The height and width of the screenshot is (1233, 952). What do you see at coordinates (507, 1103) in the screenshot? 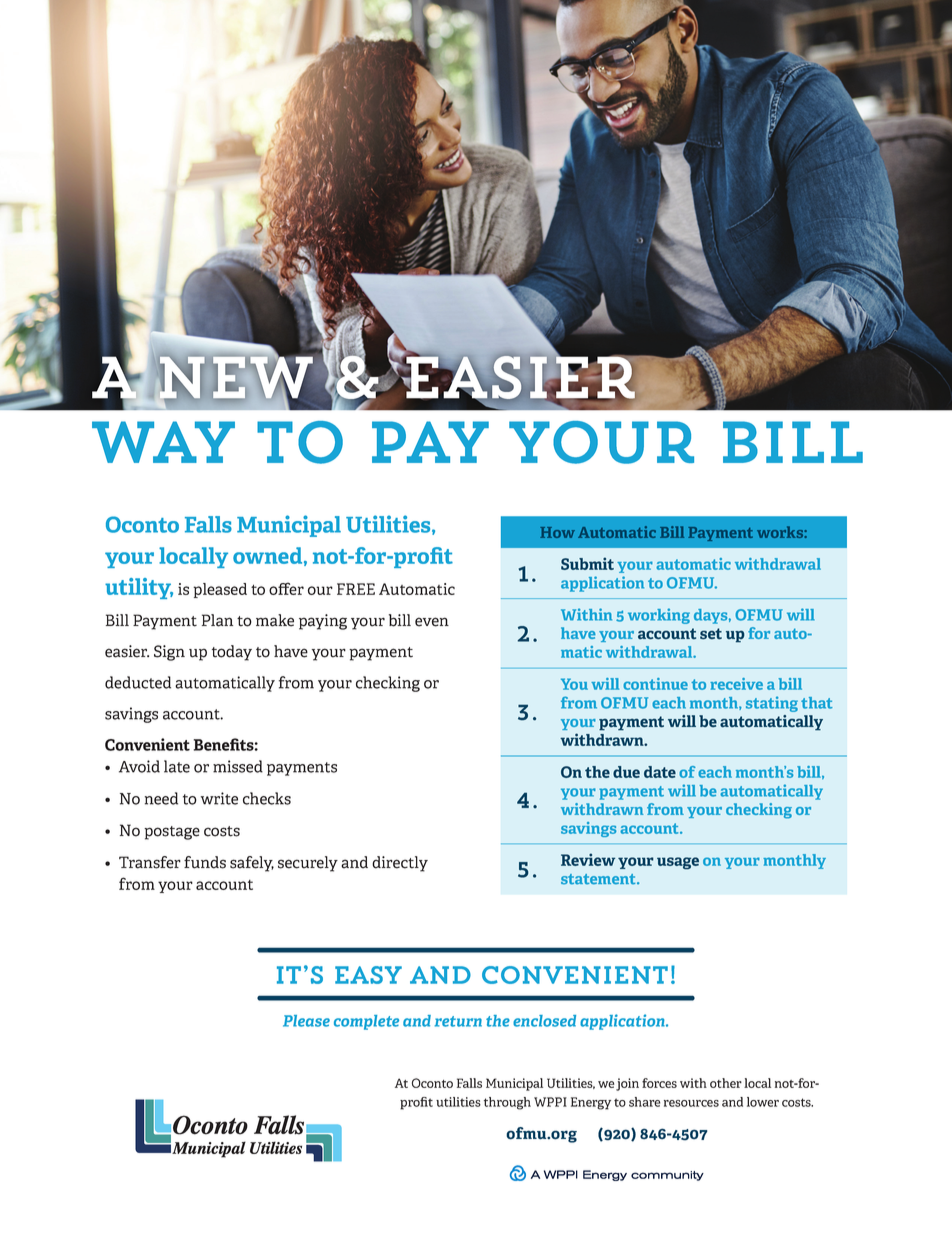
I see `through` at bounding box center [507, 1103].
